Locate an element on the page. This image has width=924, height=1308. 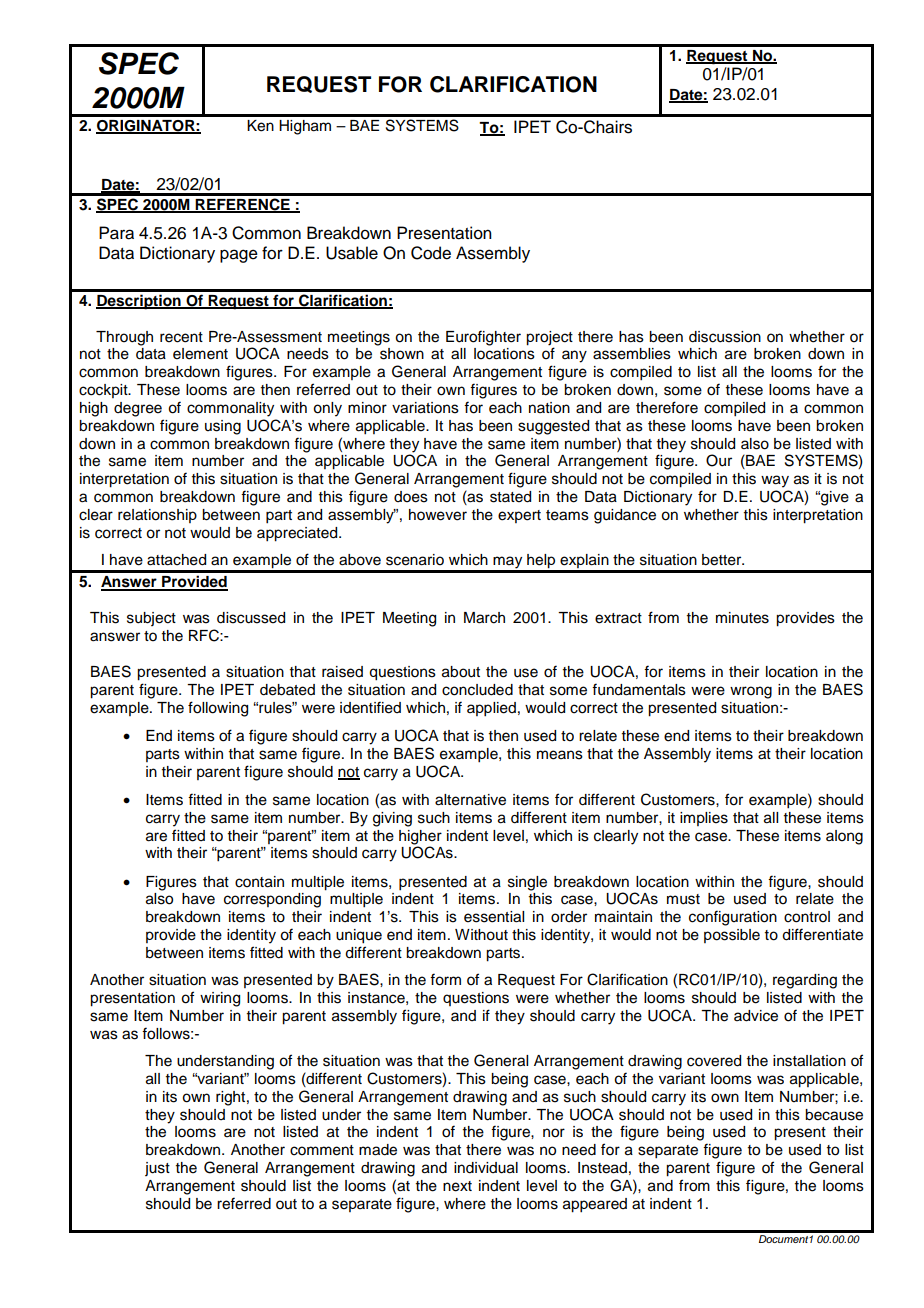
applied is located at coordinates (491, 709).
